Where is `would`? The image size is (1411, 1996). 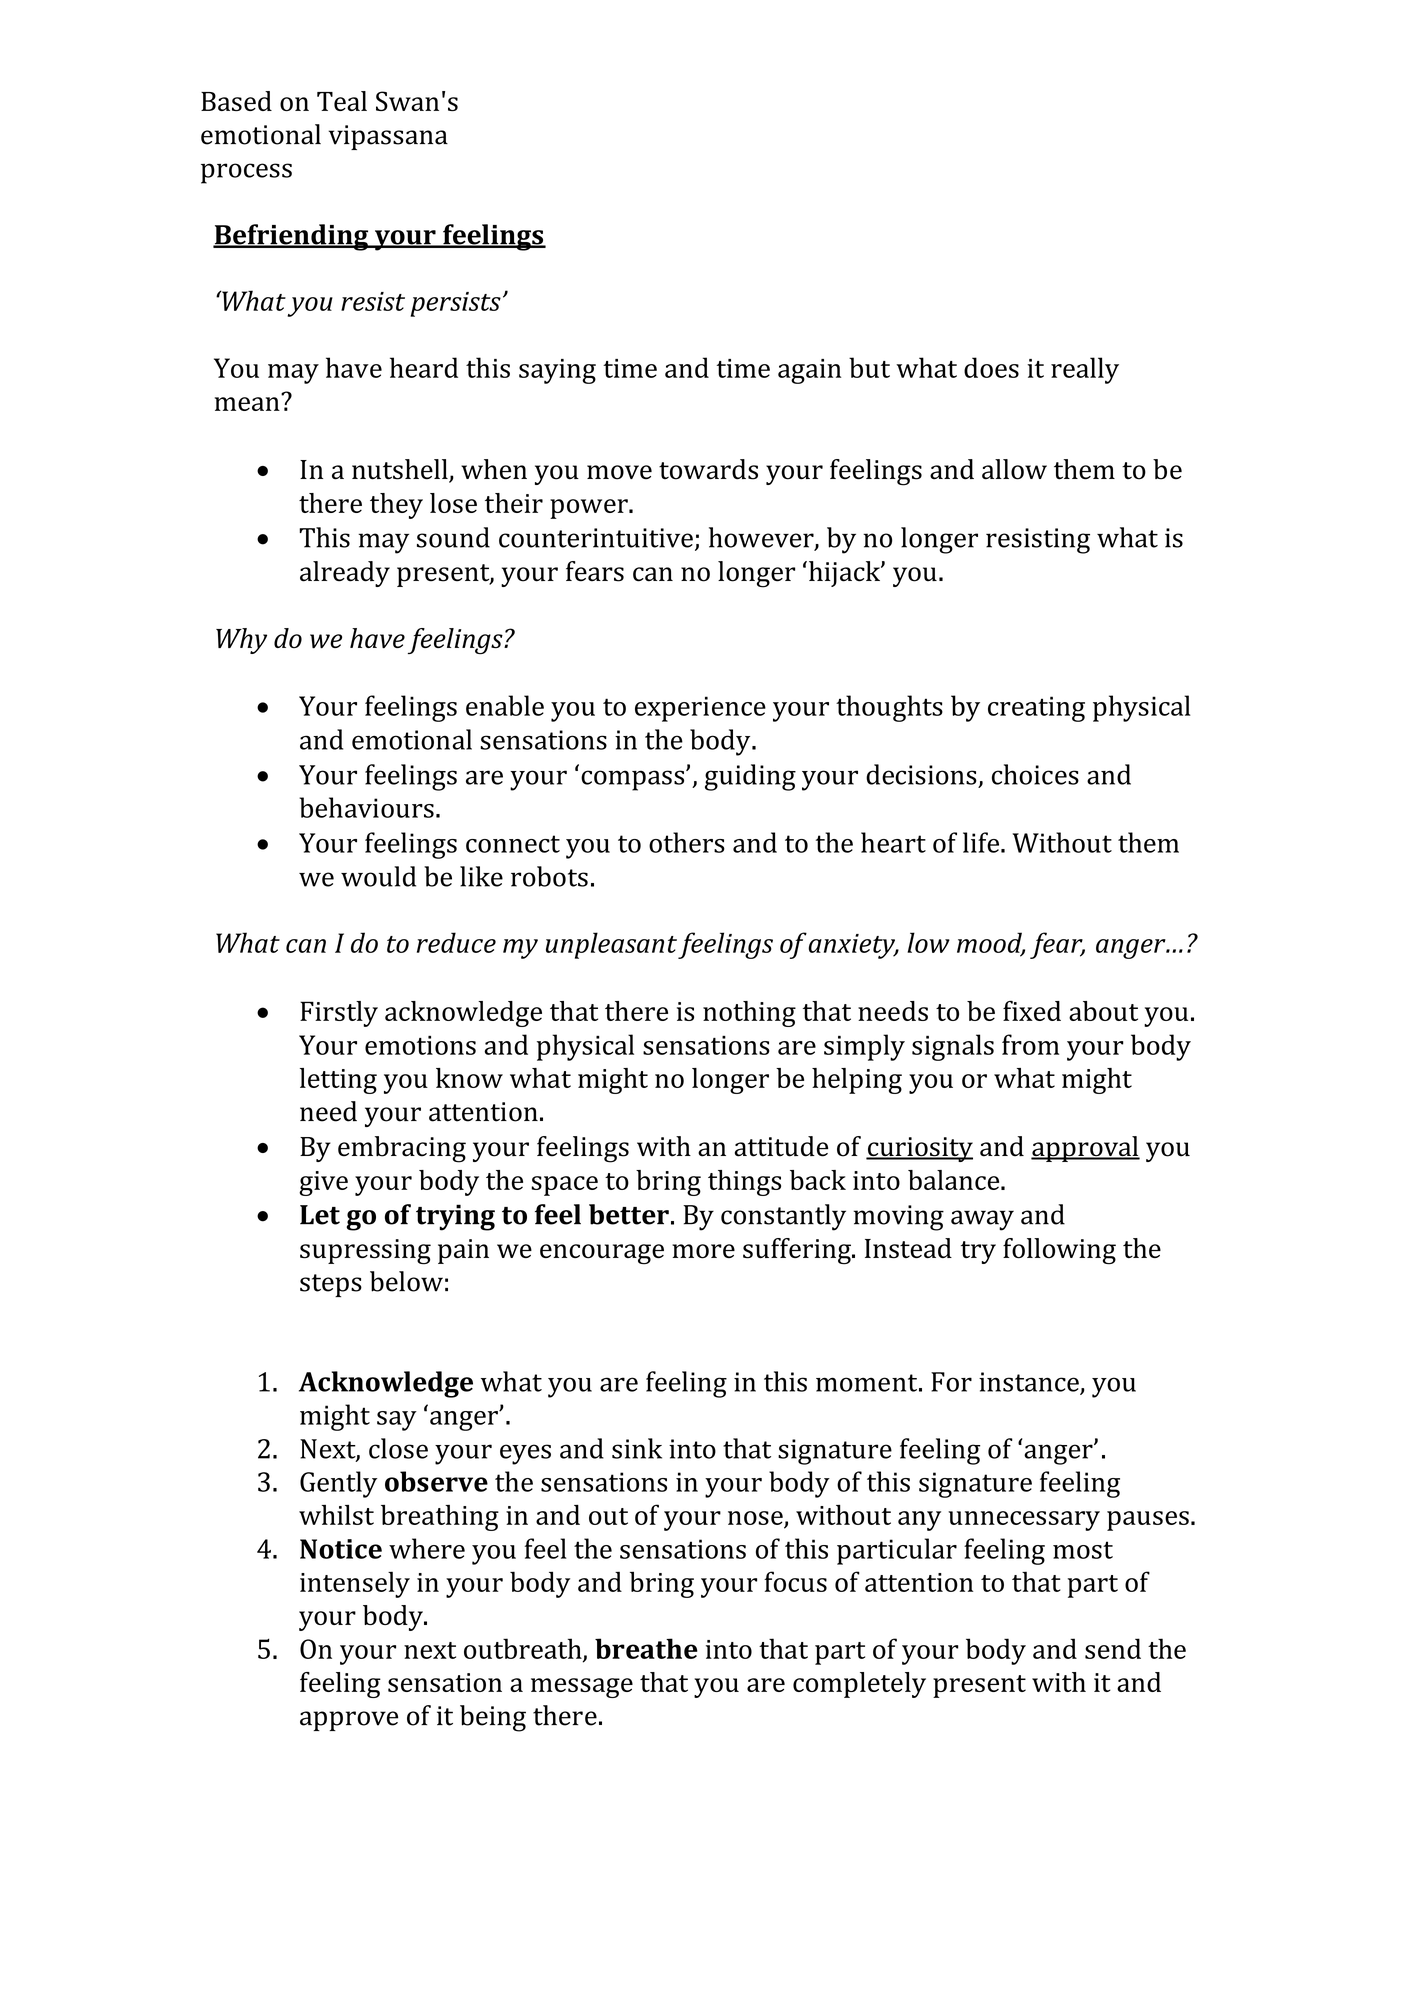 would is located at coordinates (378, 876).
